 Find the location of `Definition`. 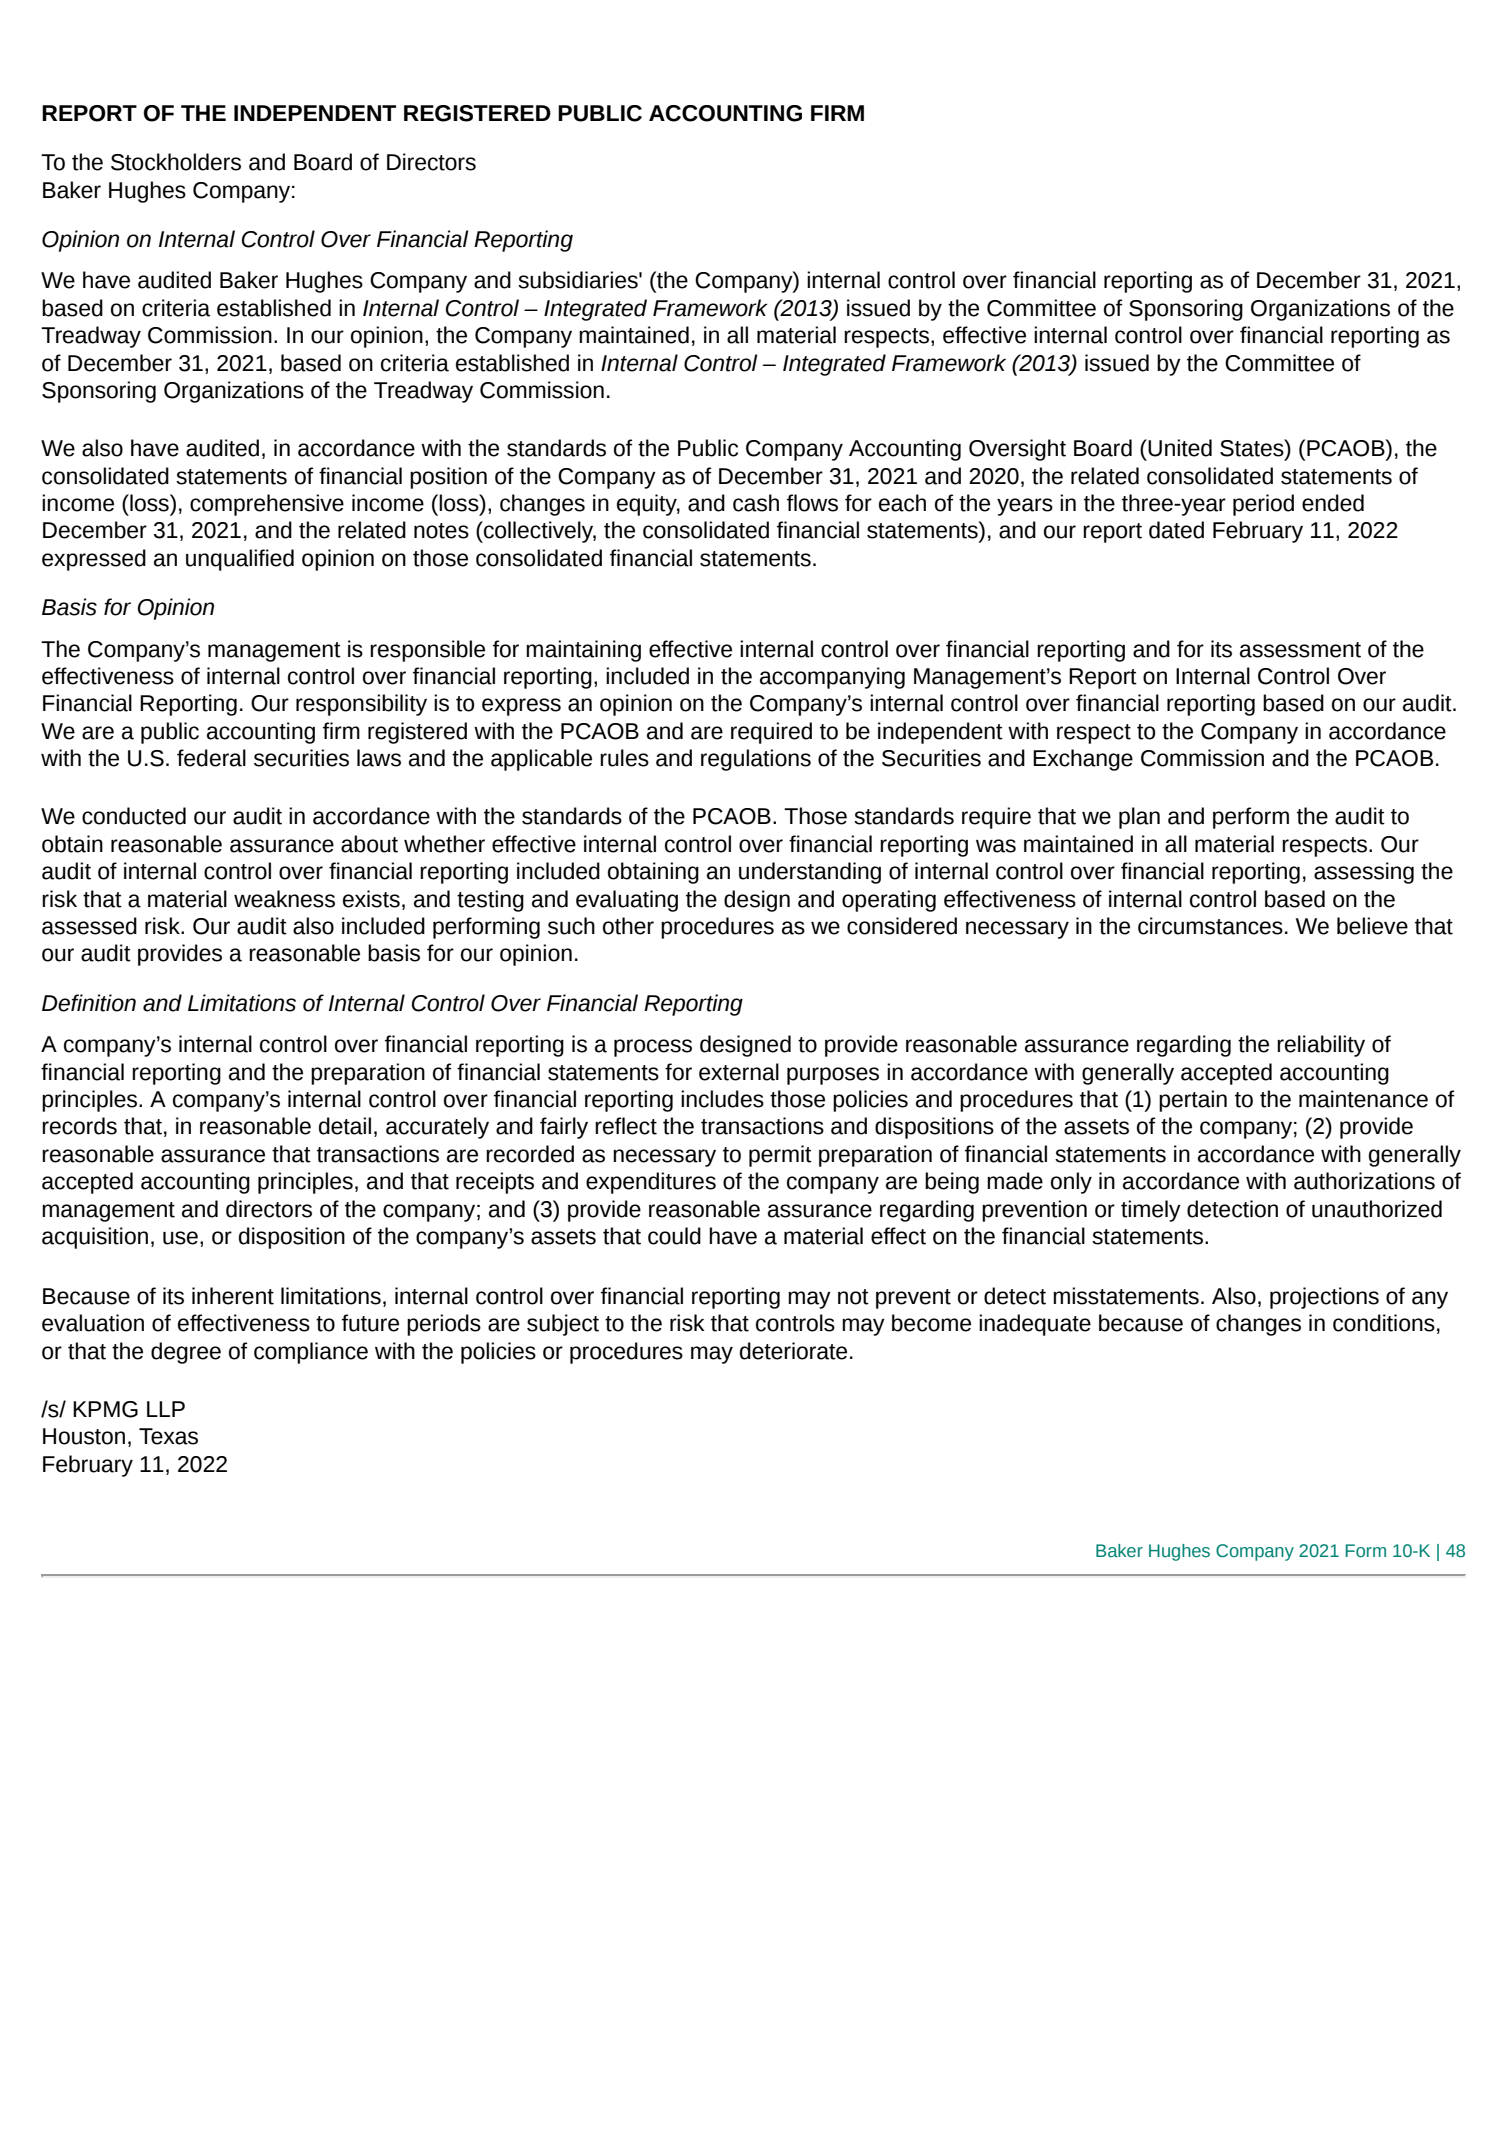

Definition is located at coordinates (89, 1003).
